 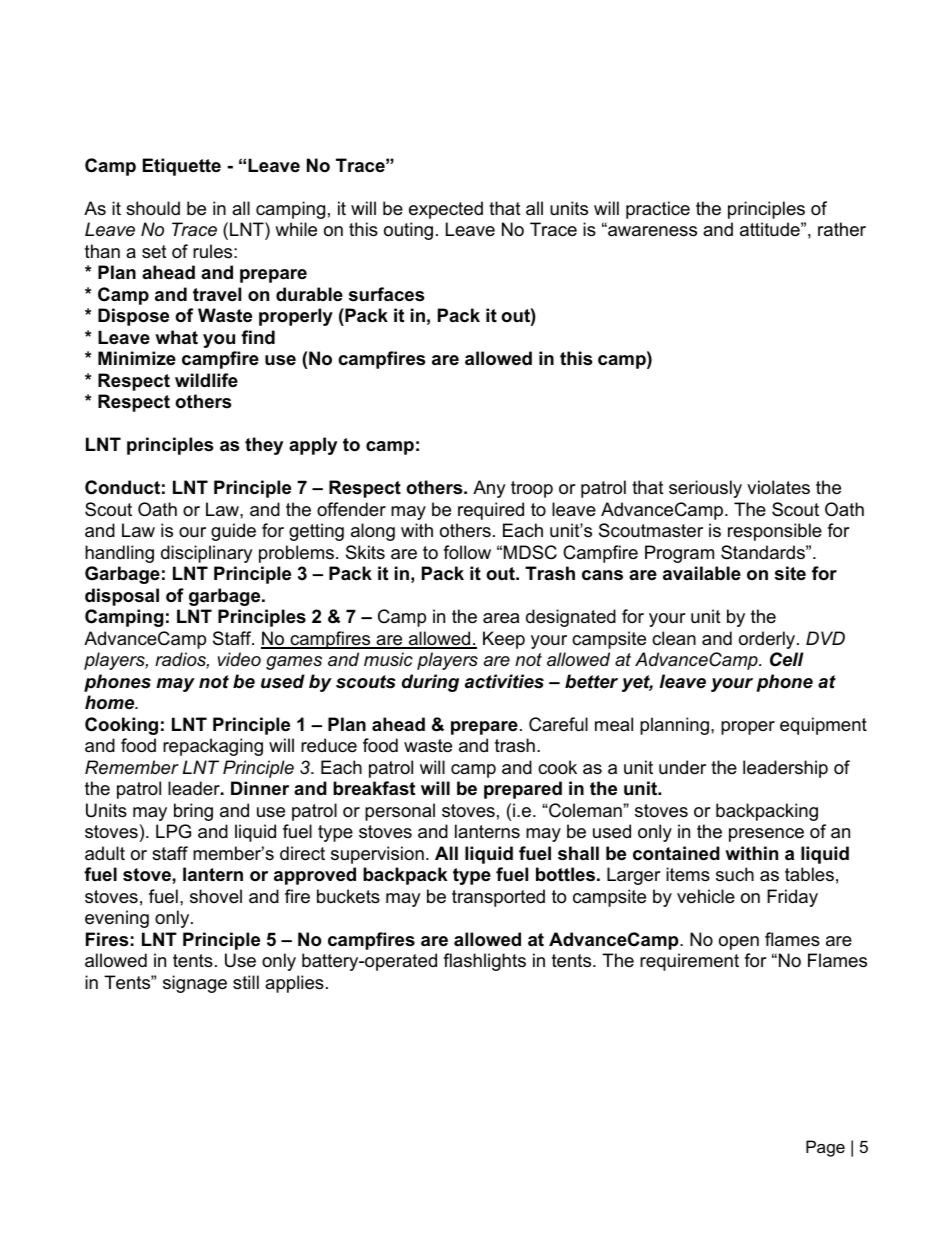 What do you see at coordinates (484, 962) in the image?
I see `flashlights` at bounding box center [484, 962].
